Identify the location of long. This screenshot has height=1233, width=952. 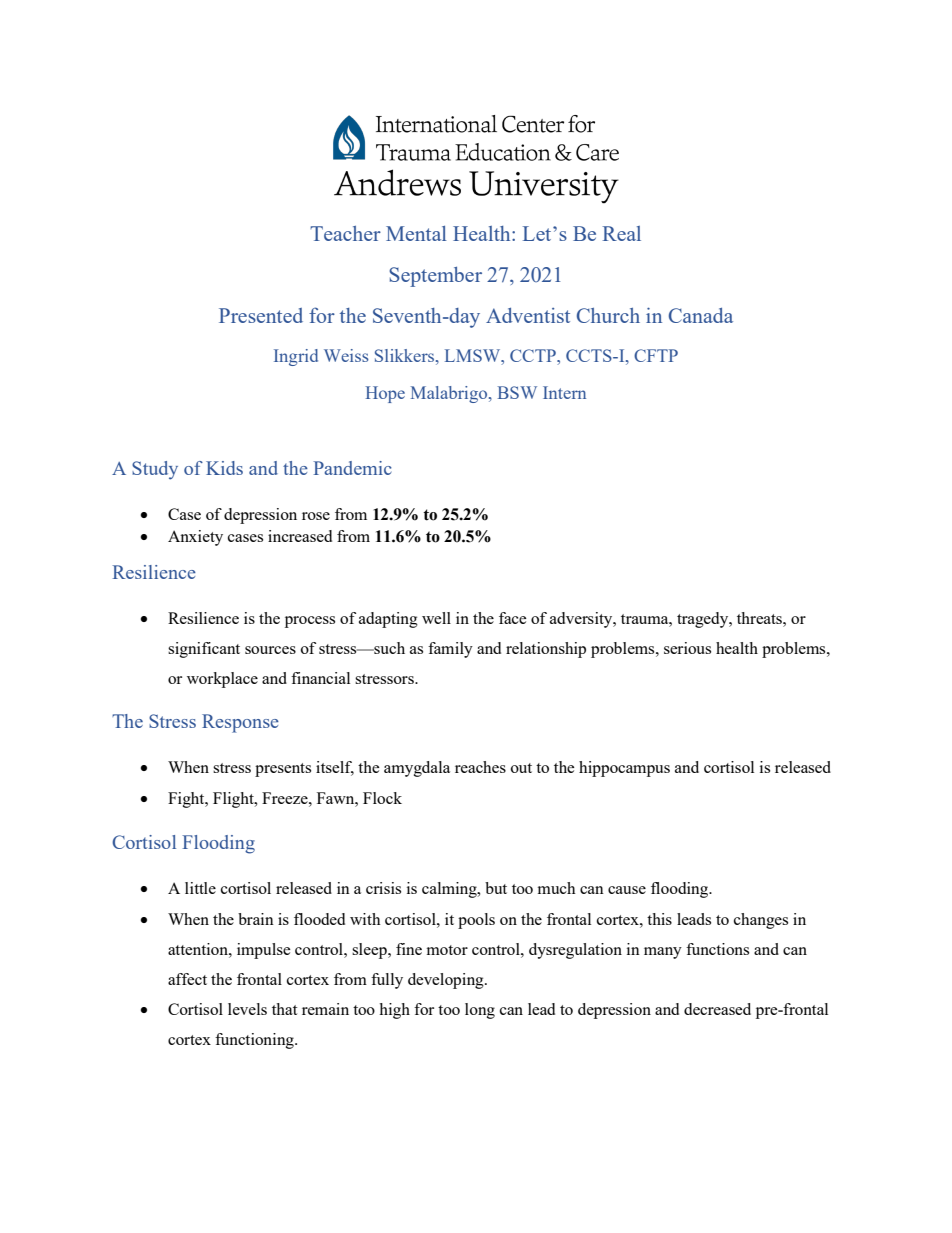
(480, 1011).
